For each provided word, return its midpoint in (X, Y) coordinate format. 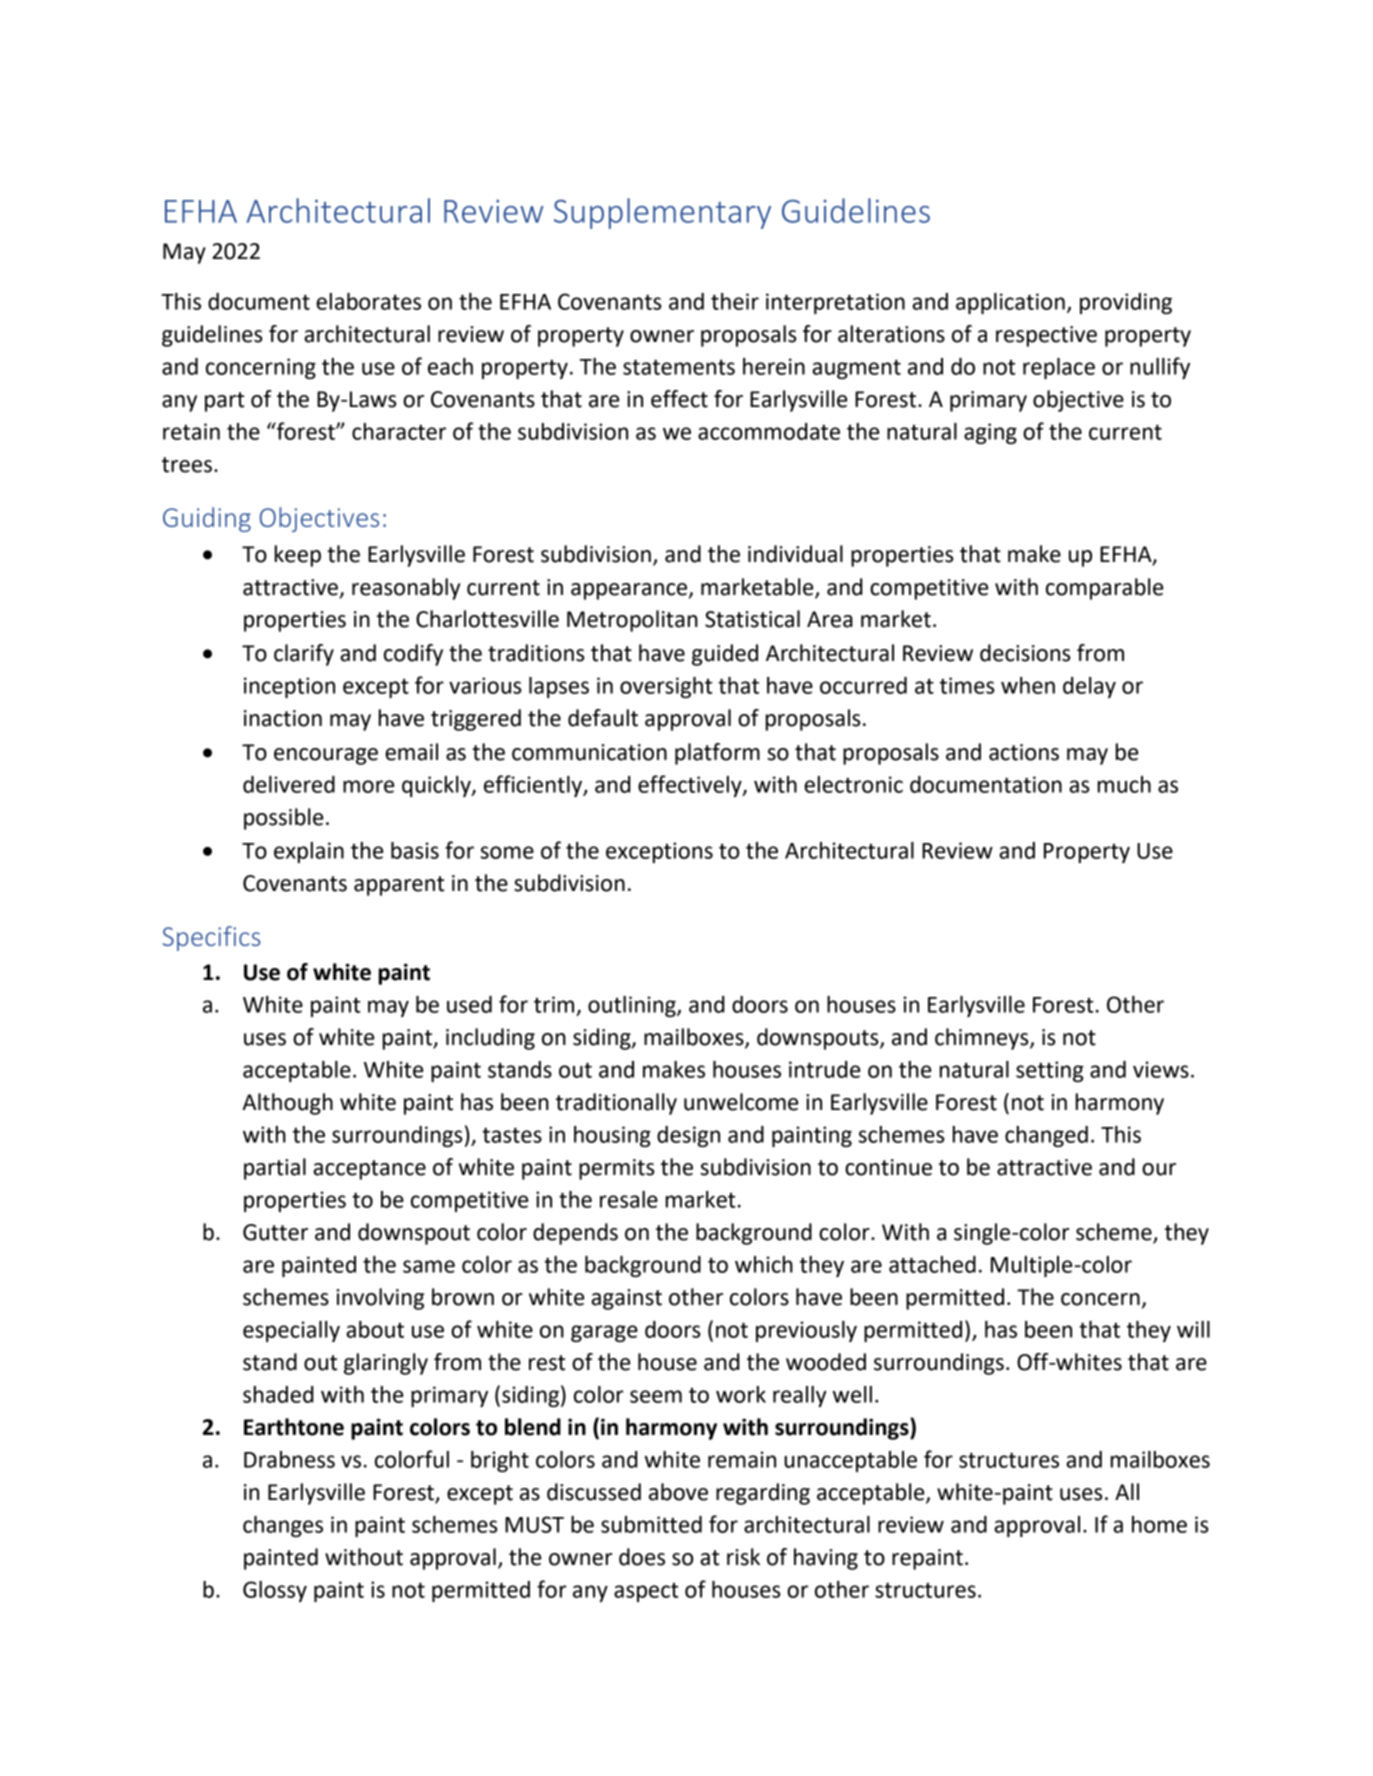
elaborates (368, 301)
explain (309, 852)
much (1124, 784)
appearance (629, 591)
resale (629, 1199)
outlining (633, 1006)
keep (298, 556)
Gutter (275, 1232)
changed (1046, 1136)
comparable (1104, 589)
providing (1126, 303)
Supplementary (662, 213)
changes (283, 1526)
